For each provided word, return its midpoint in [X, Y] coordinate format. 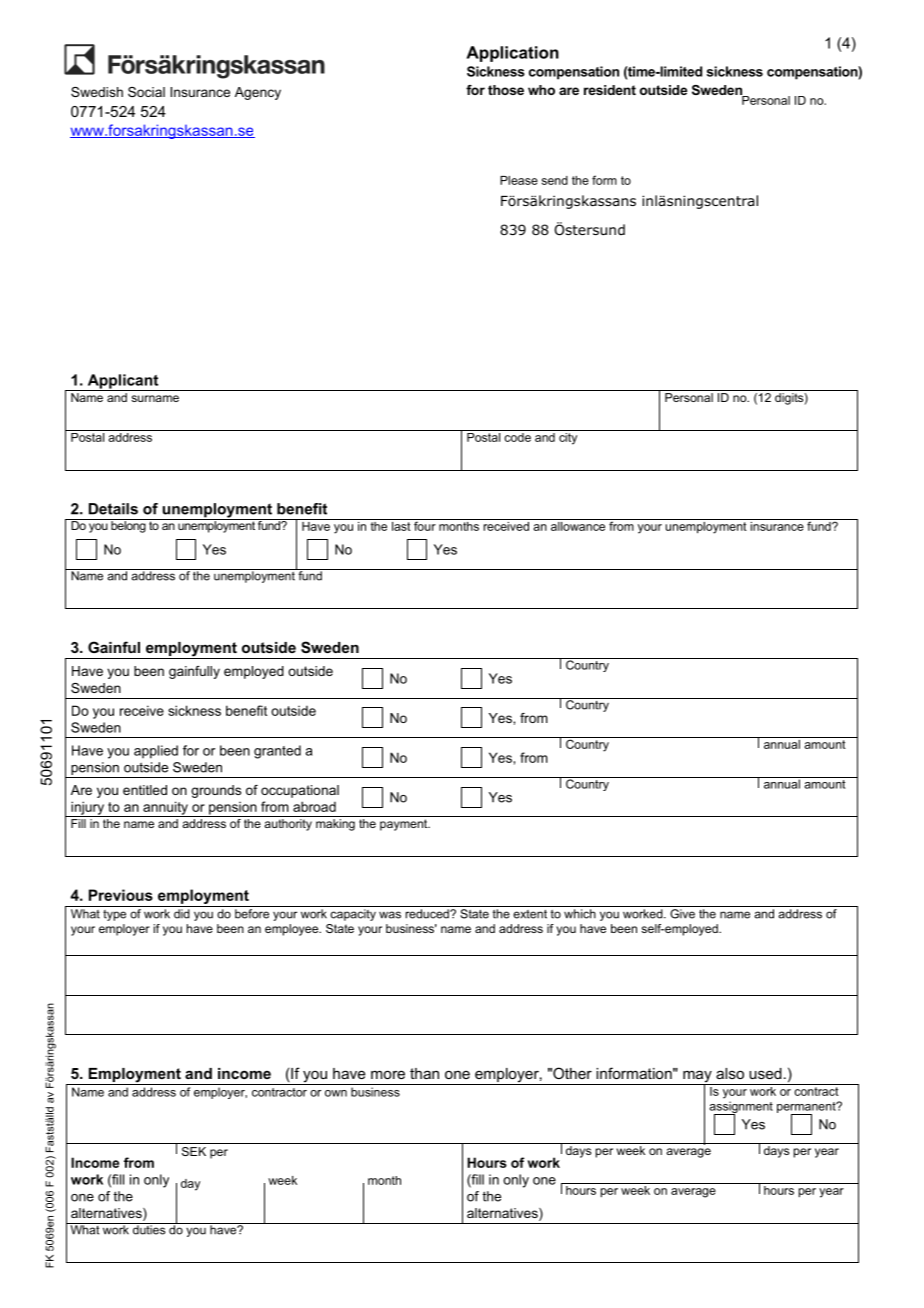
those [506, 90]
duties [149, 1229]
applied [156, 752]
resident [610, 90]
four [425, 525]
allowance [578, 525]
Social [146, 92]
